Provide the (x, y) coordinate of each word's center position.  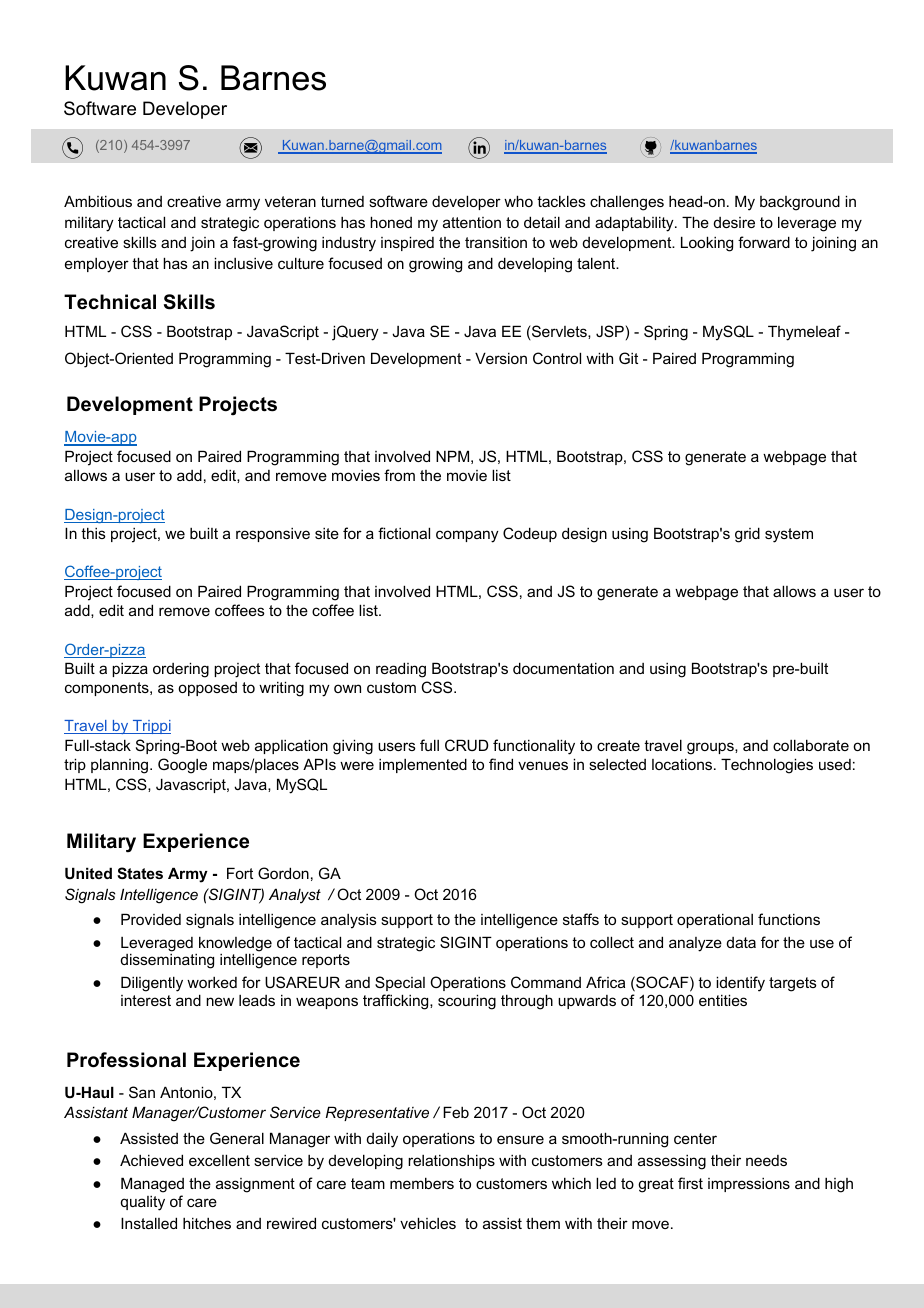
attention (472, 222)
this (93, 533)
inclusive (243, 263)
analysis (349, 921)
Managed (152, 1185)
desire (734, 222)
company (467, 536)
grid (747, 535)
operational (715, 920)
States (140, 873)
